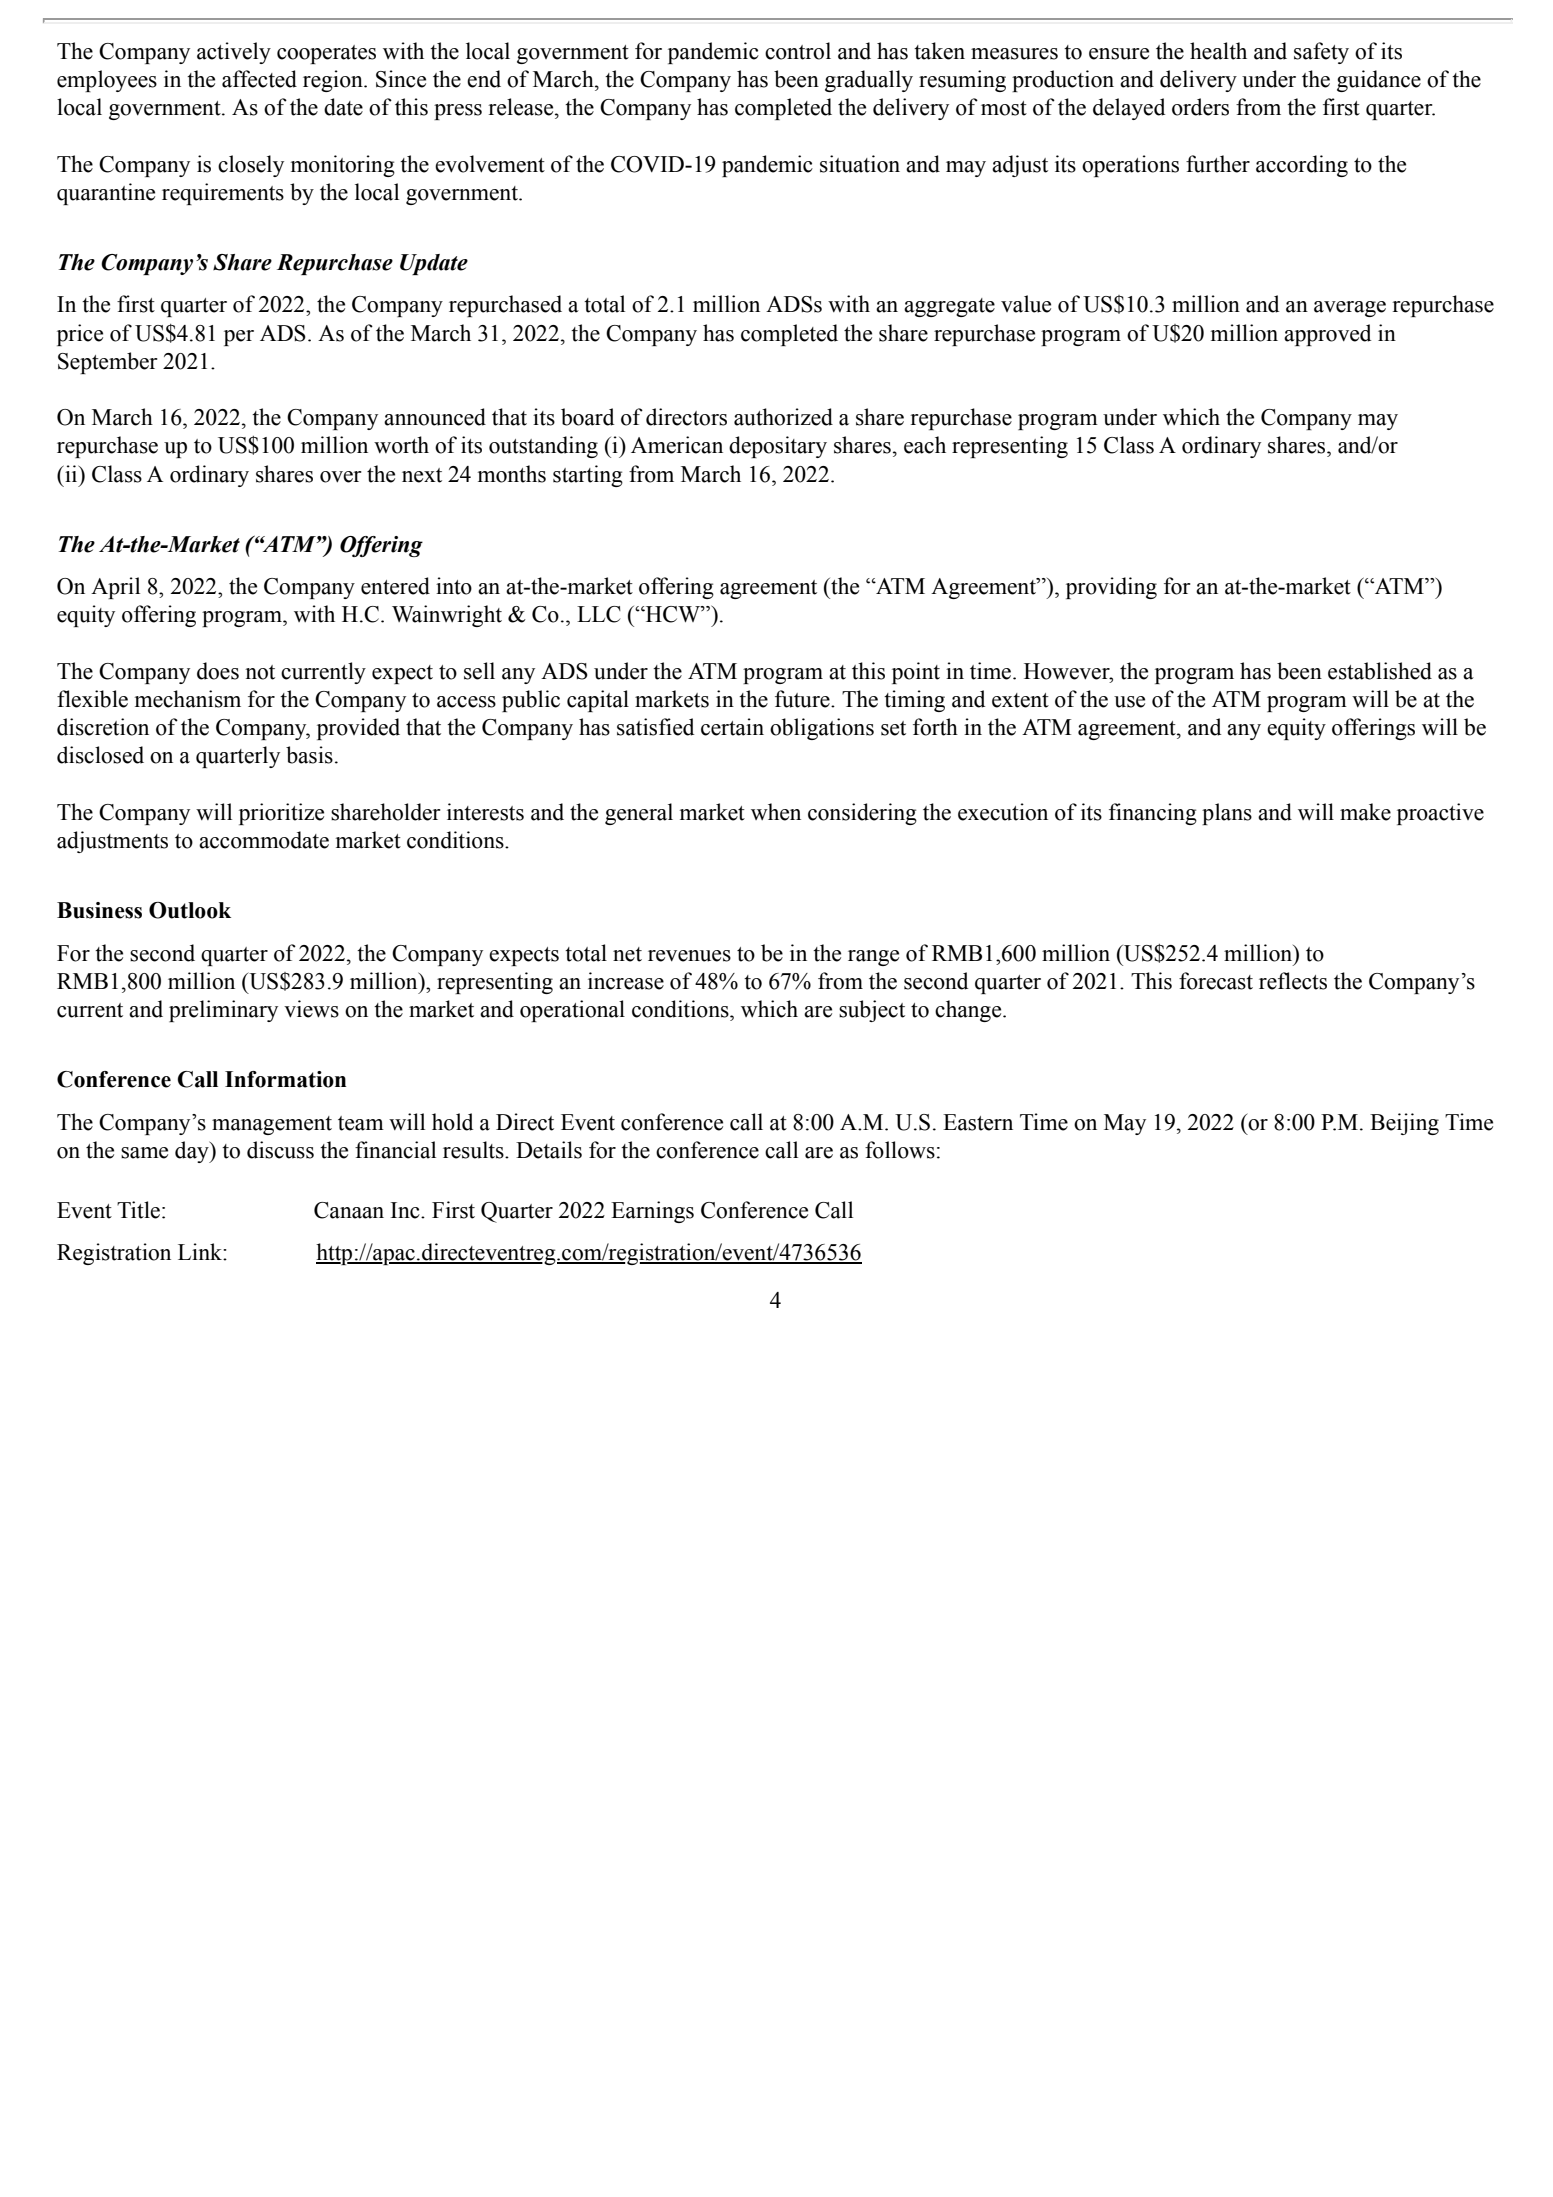 Image resolution: width=1553 pixels, height=2197 pixels. I want to click on does, so click(218, 671).
